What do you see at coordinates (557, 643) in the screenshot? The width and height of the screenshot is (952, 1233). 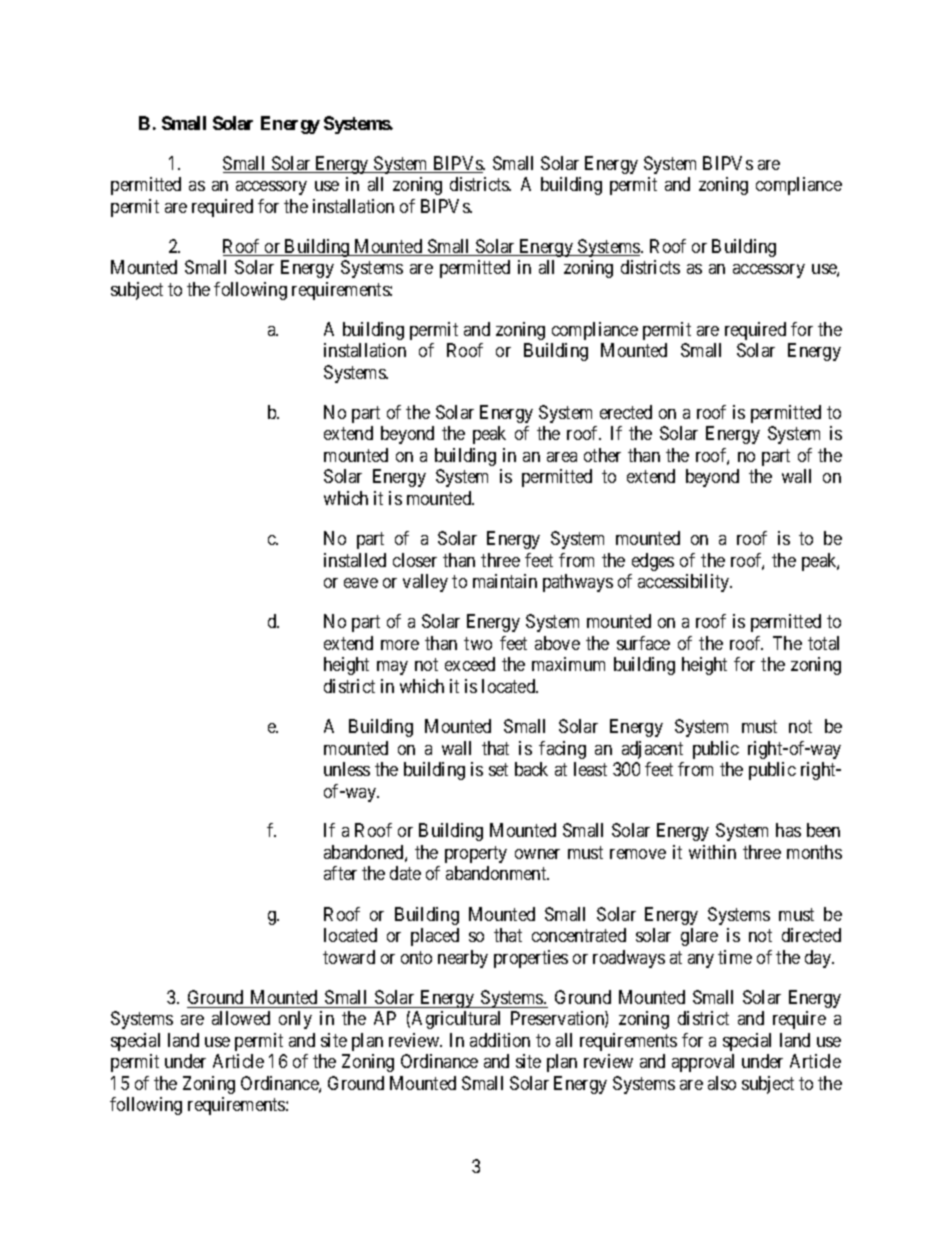 I see `above` at bounding box center [557, 643].
